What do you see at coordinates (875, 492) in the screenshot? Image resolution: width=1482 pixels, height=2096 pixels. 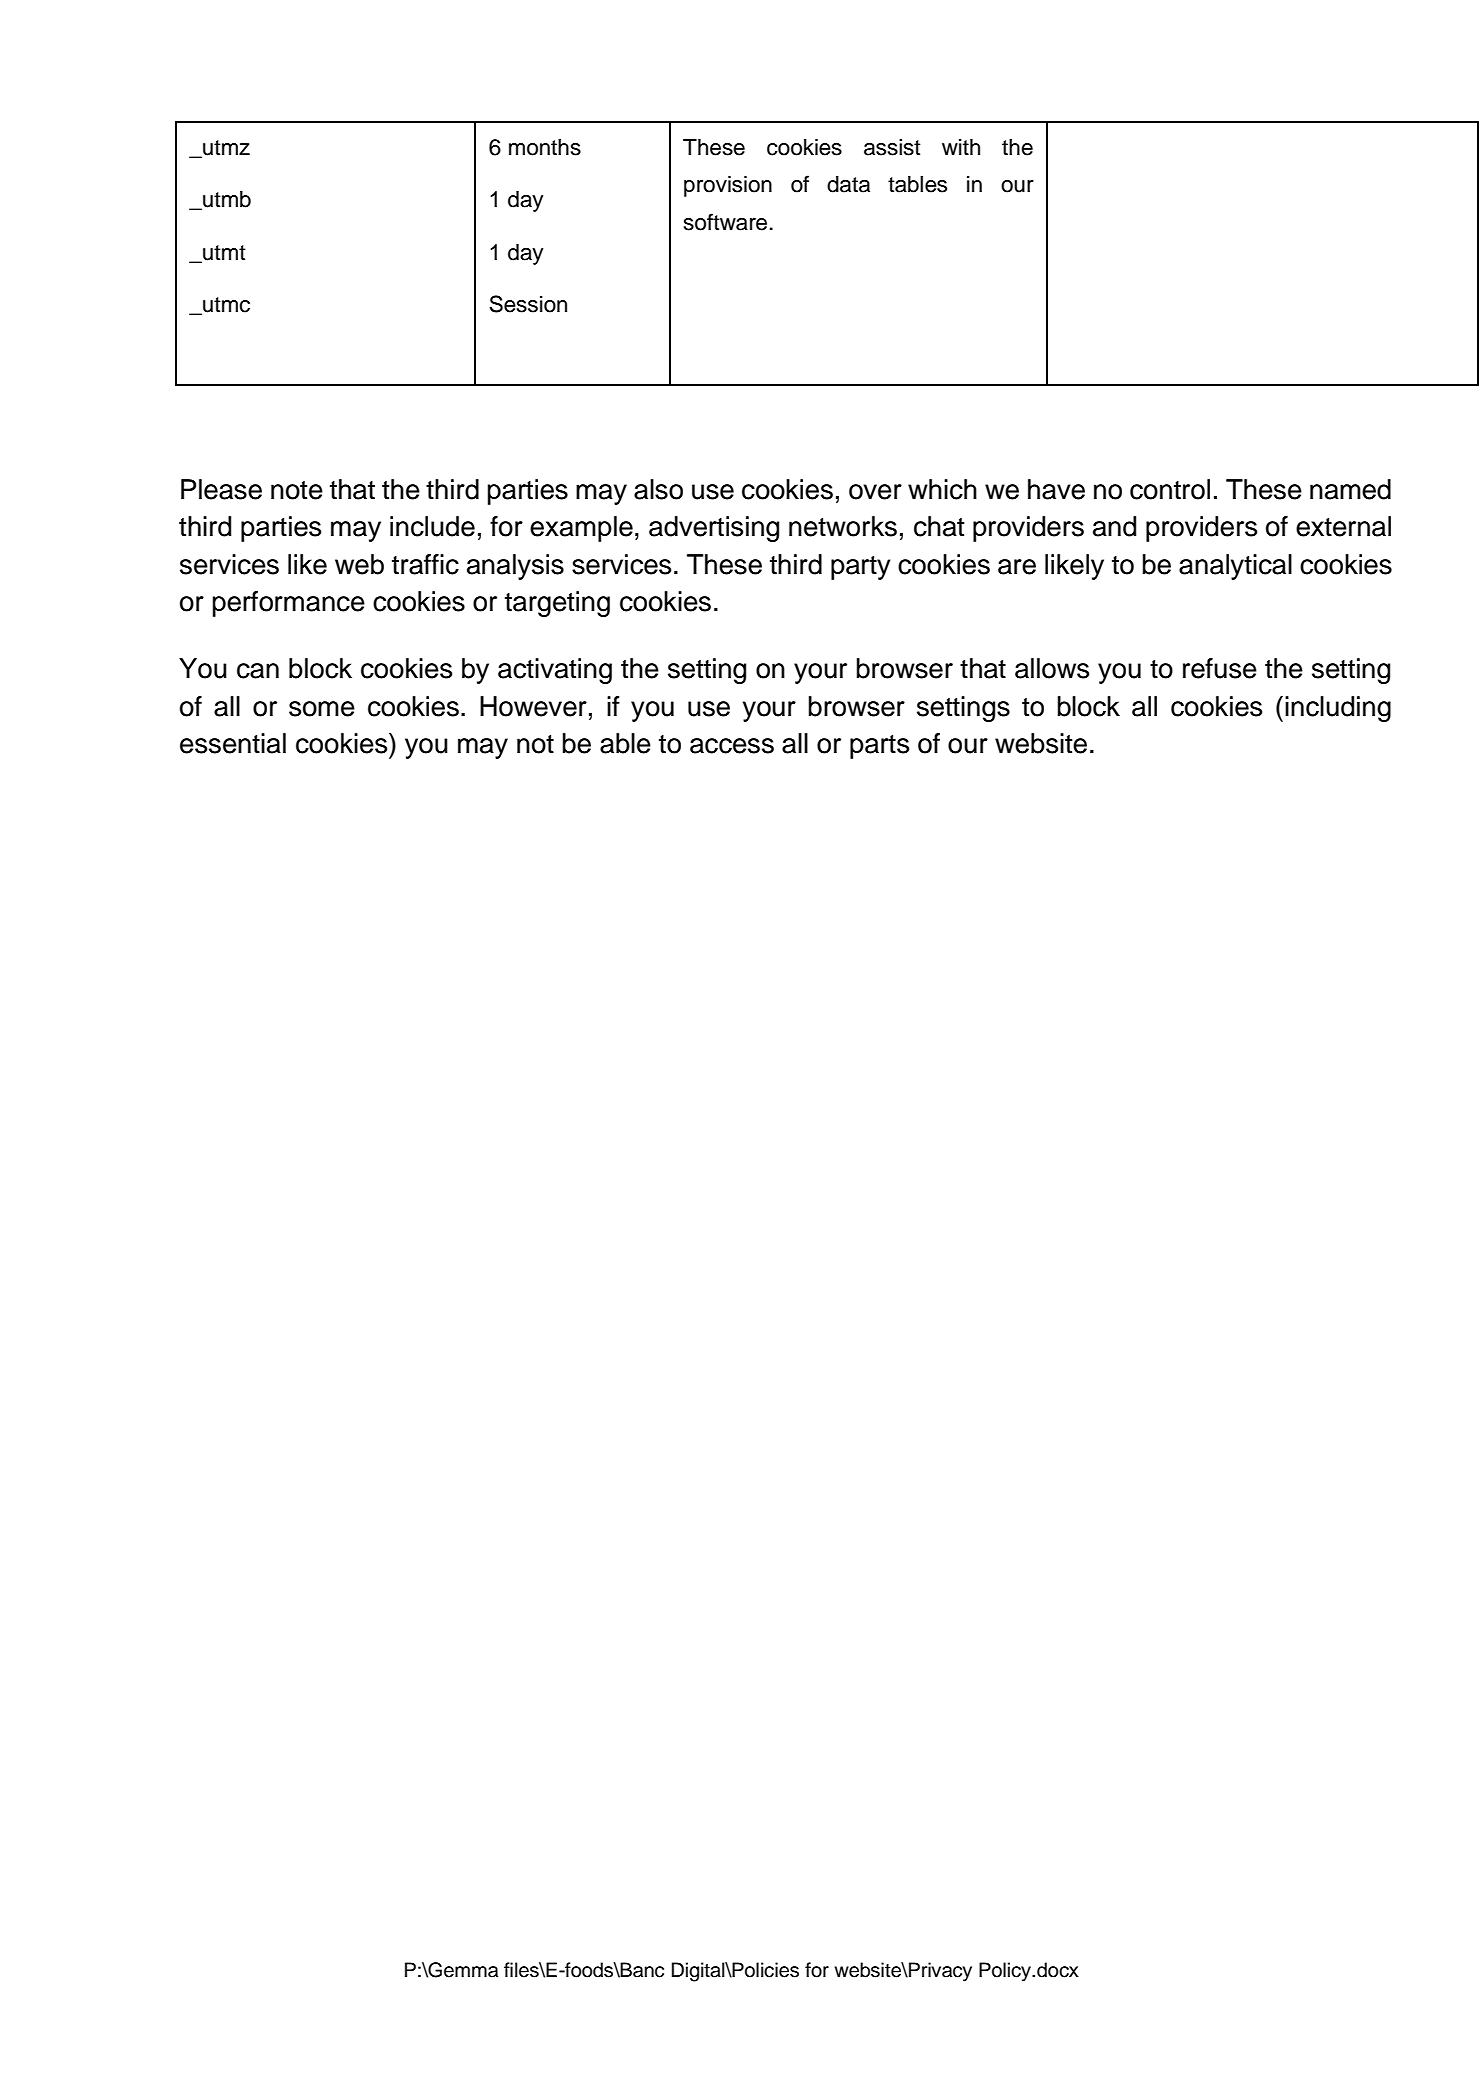 I see `over` at bounding box center [875, 492].
